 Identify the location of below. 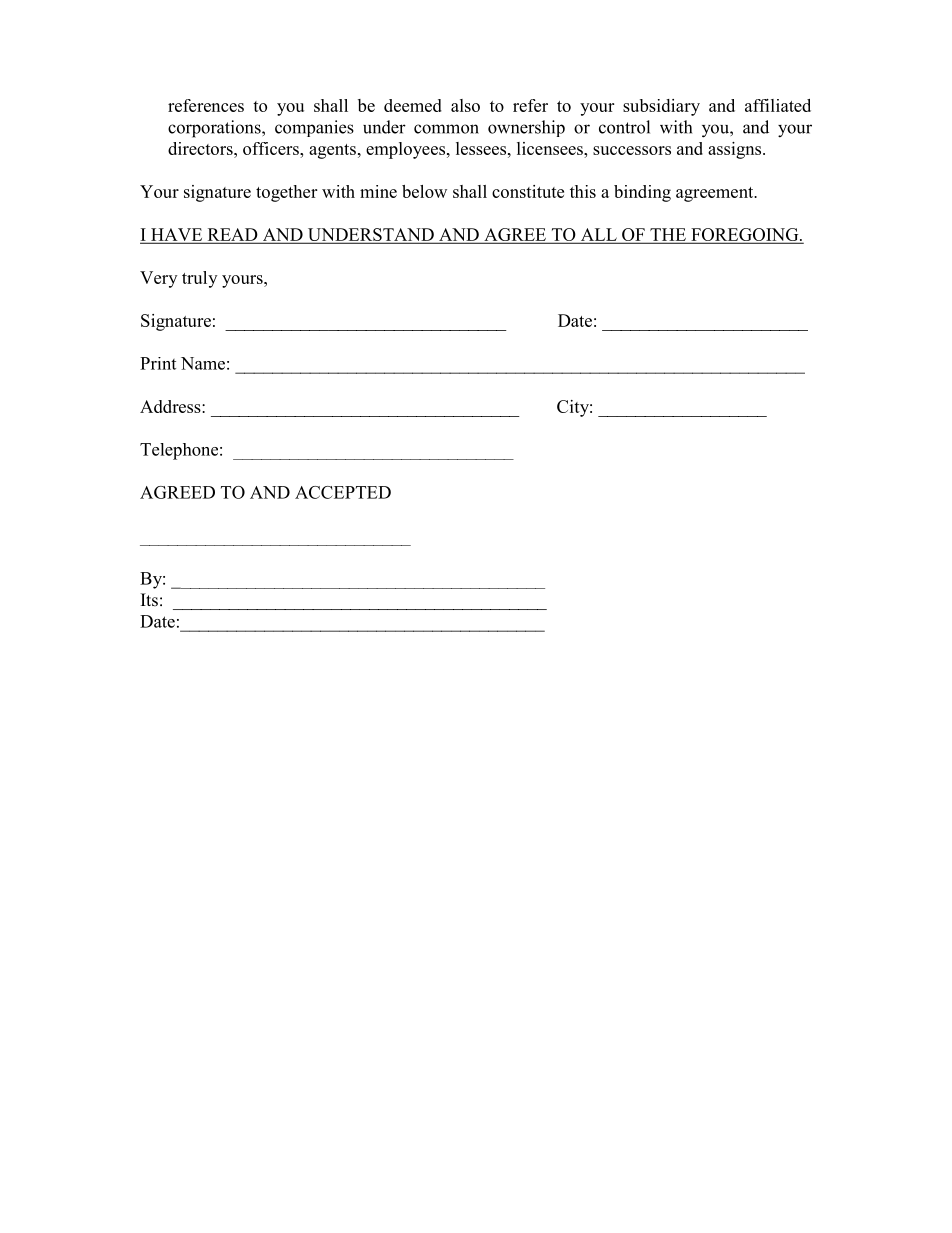
(424, 191).
